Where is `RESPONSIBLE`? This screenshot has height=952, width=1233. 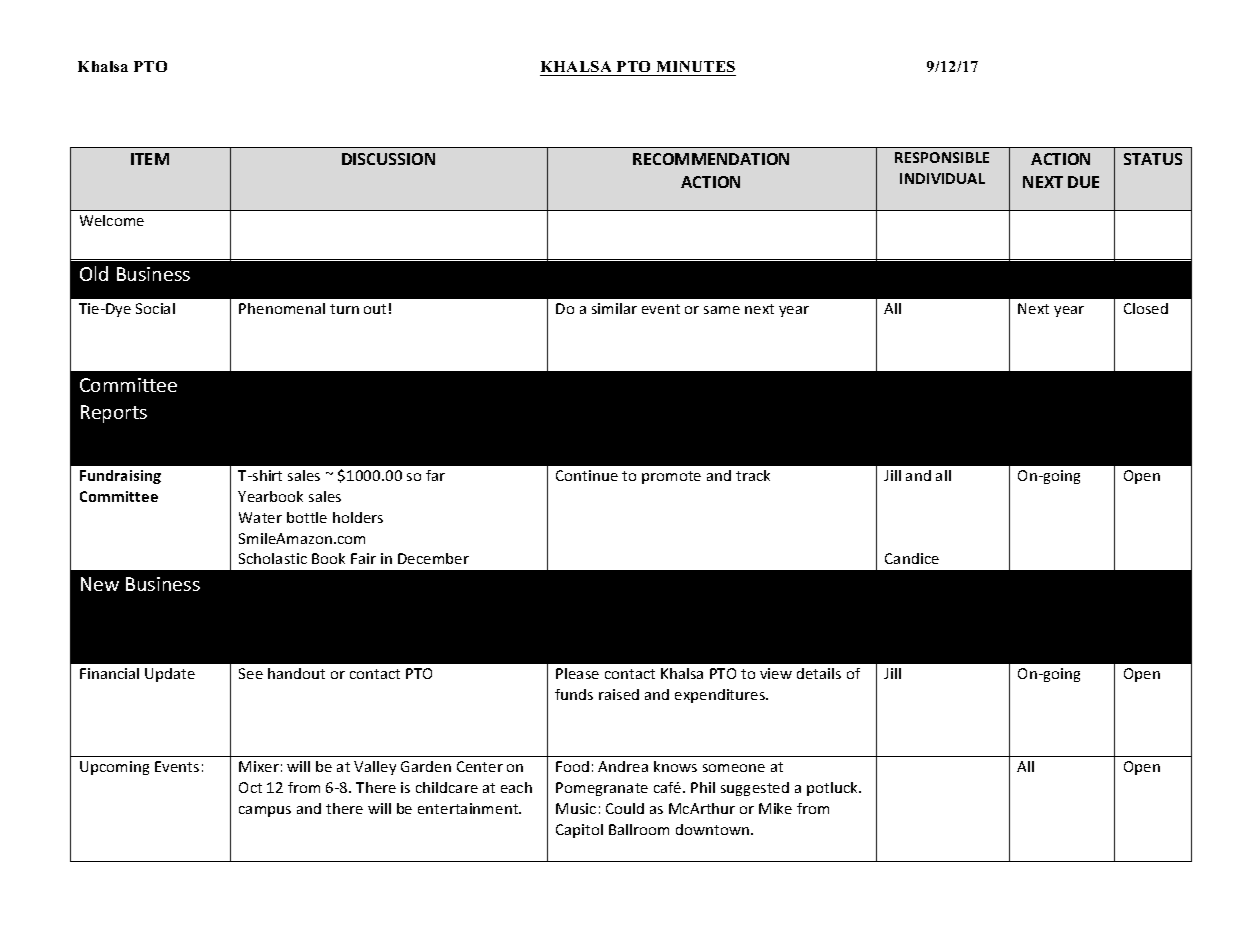 RESPONSIBLE is located at coordinates (942, 157).
